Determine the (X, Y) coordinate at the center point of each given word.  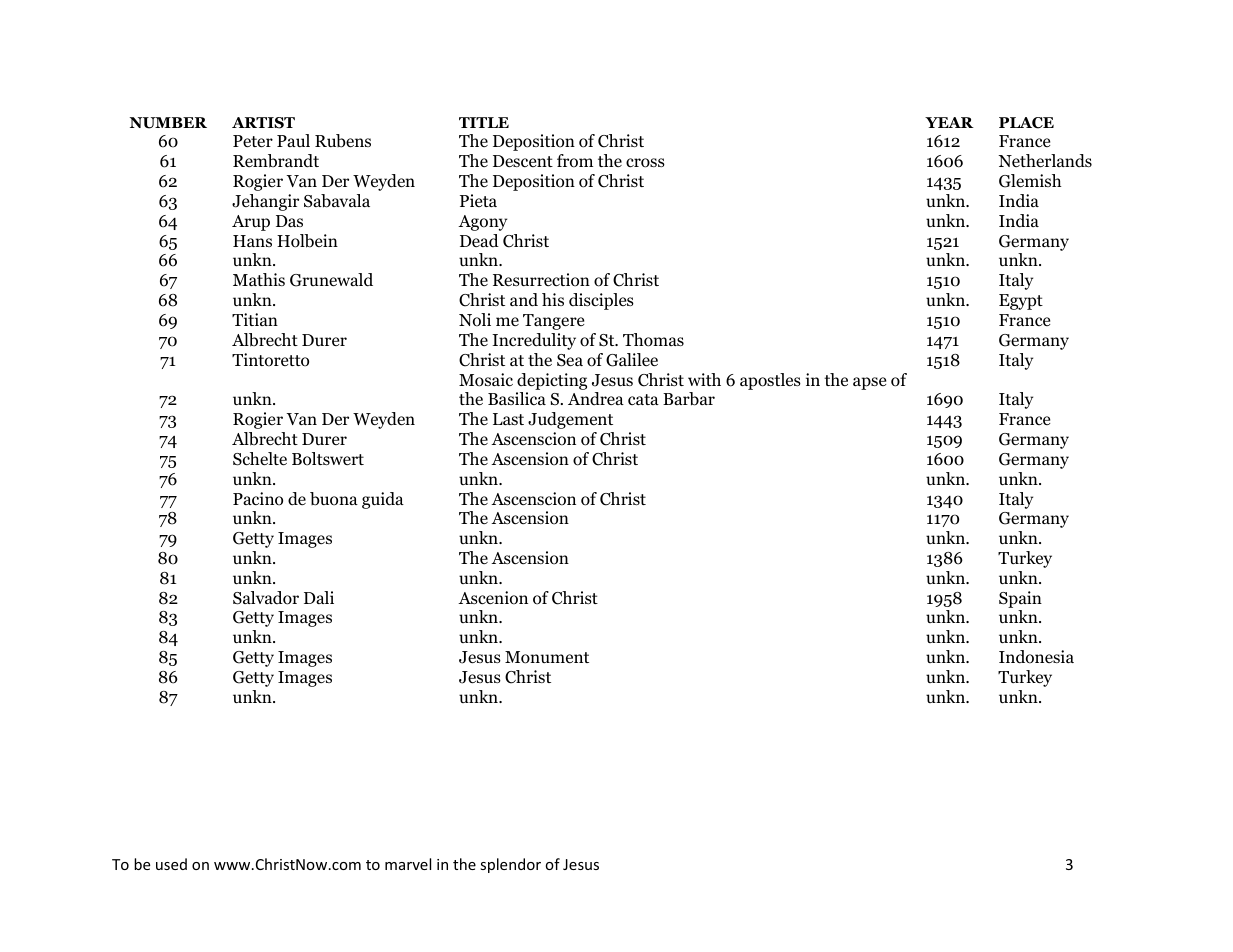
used (171, 864)
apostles (770, 381)
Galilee (632, 360)
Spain (1020, 599)
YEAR (949, 122)
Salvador (266, 598)
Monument (547, 657)
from (575, 161)
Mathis (259, 279)
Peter (253, 141)
